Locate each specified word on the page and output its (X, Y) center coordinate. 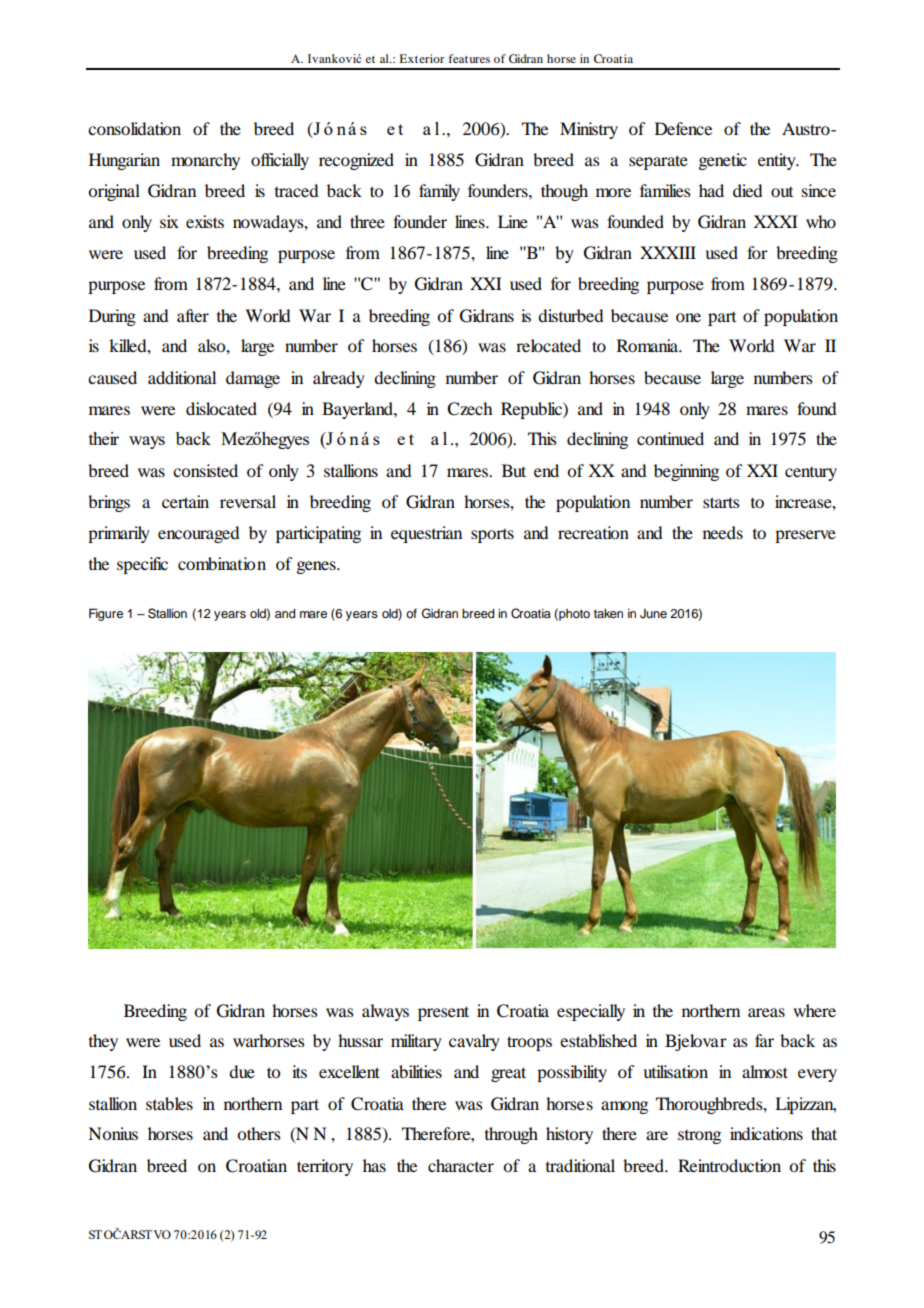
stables (169, 1103)
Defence (683, 128)
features (469, 58)
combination (222, 563)
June (653, 614)
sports (492, 536)
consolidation (134, 128)
